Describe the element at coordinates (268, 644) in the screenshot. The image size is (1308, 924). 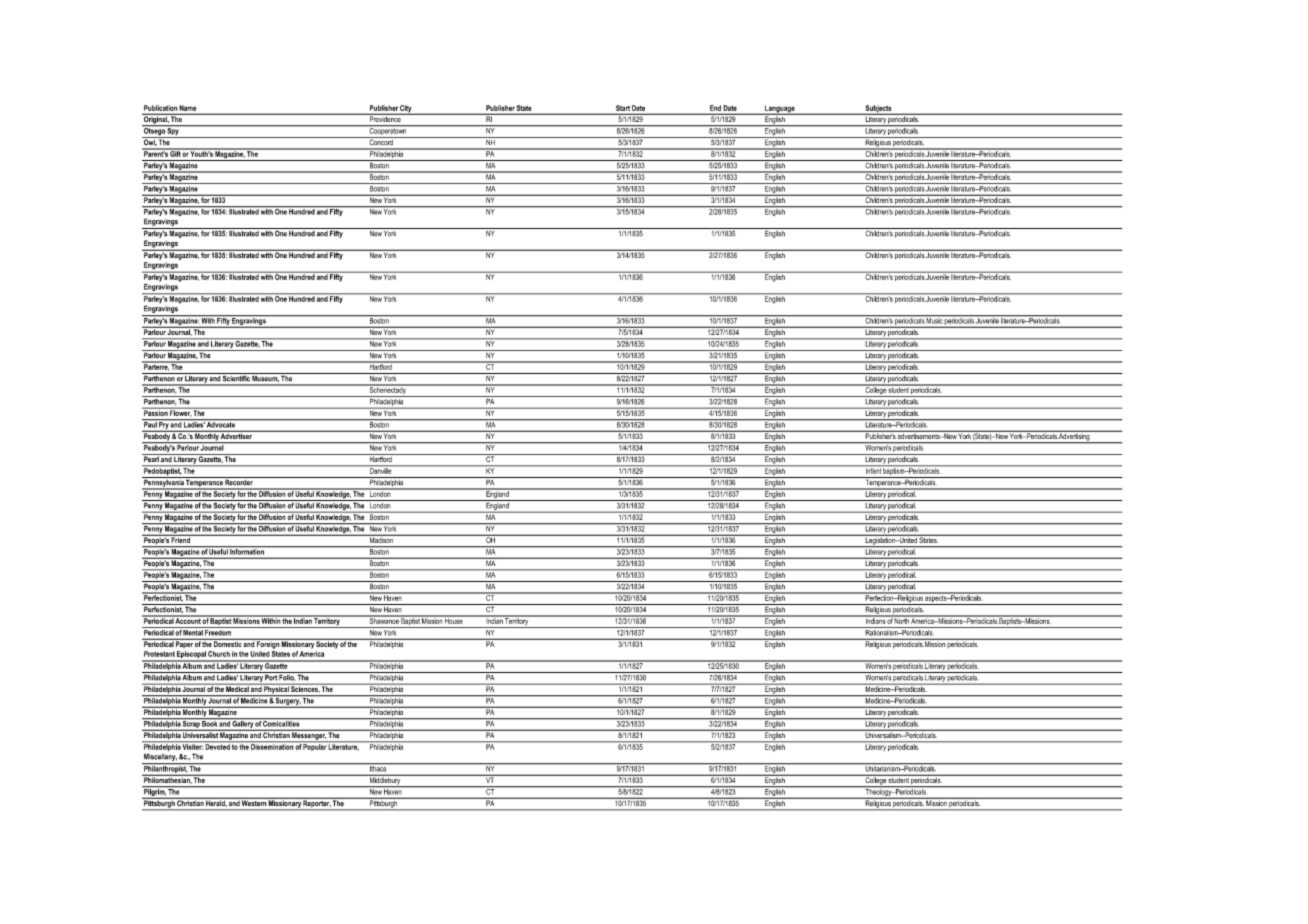
I see `Foreign` at that location.
